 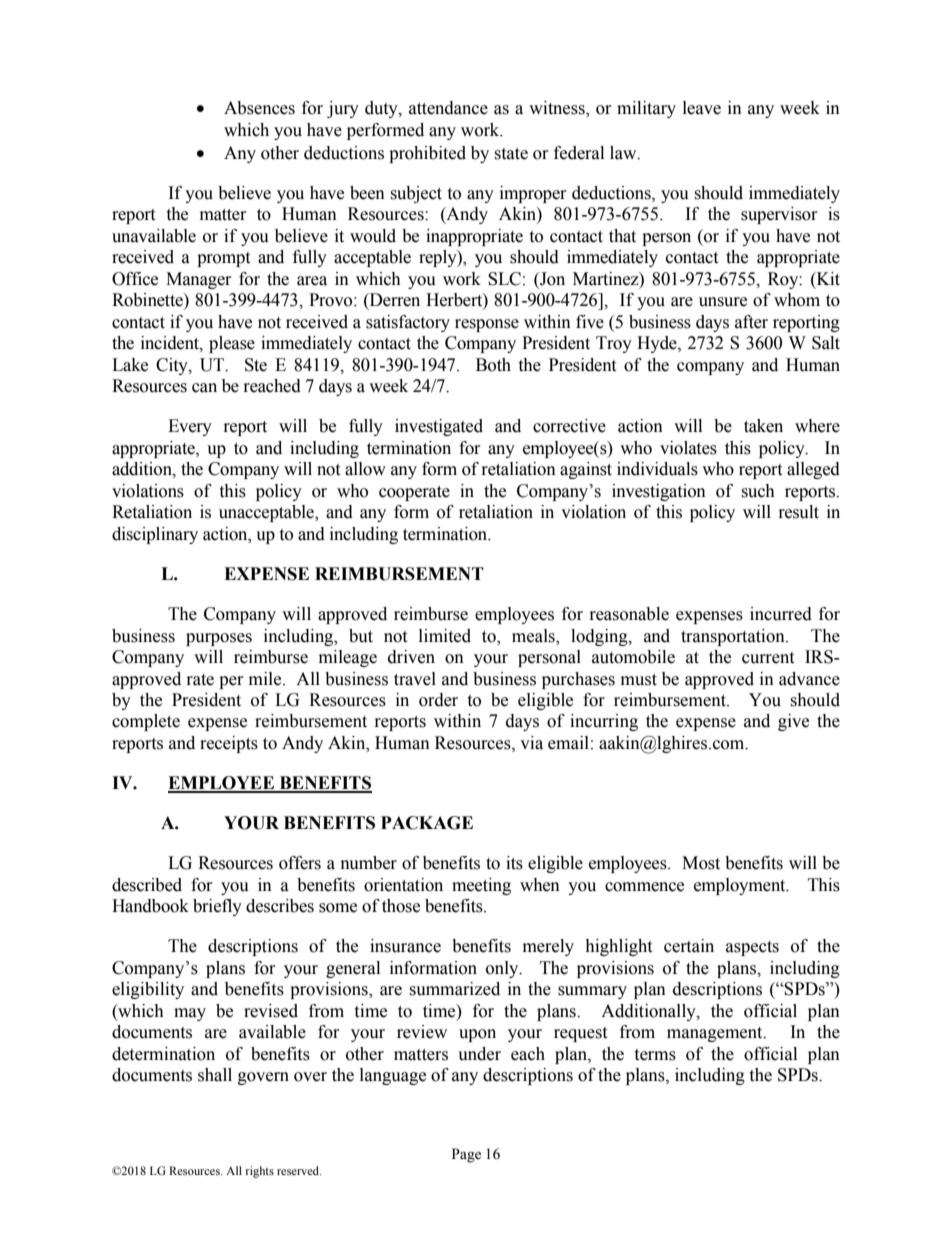 I want to click on after, so click(x=751, y=322).
